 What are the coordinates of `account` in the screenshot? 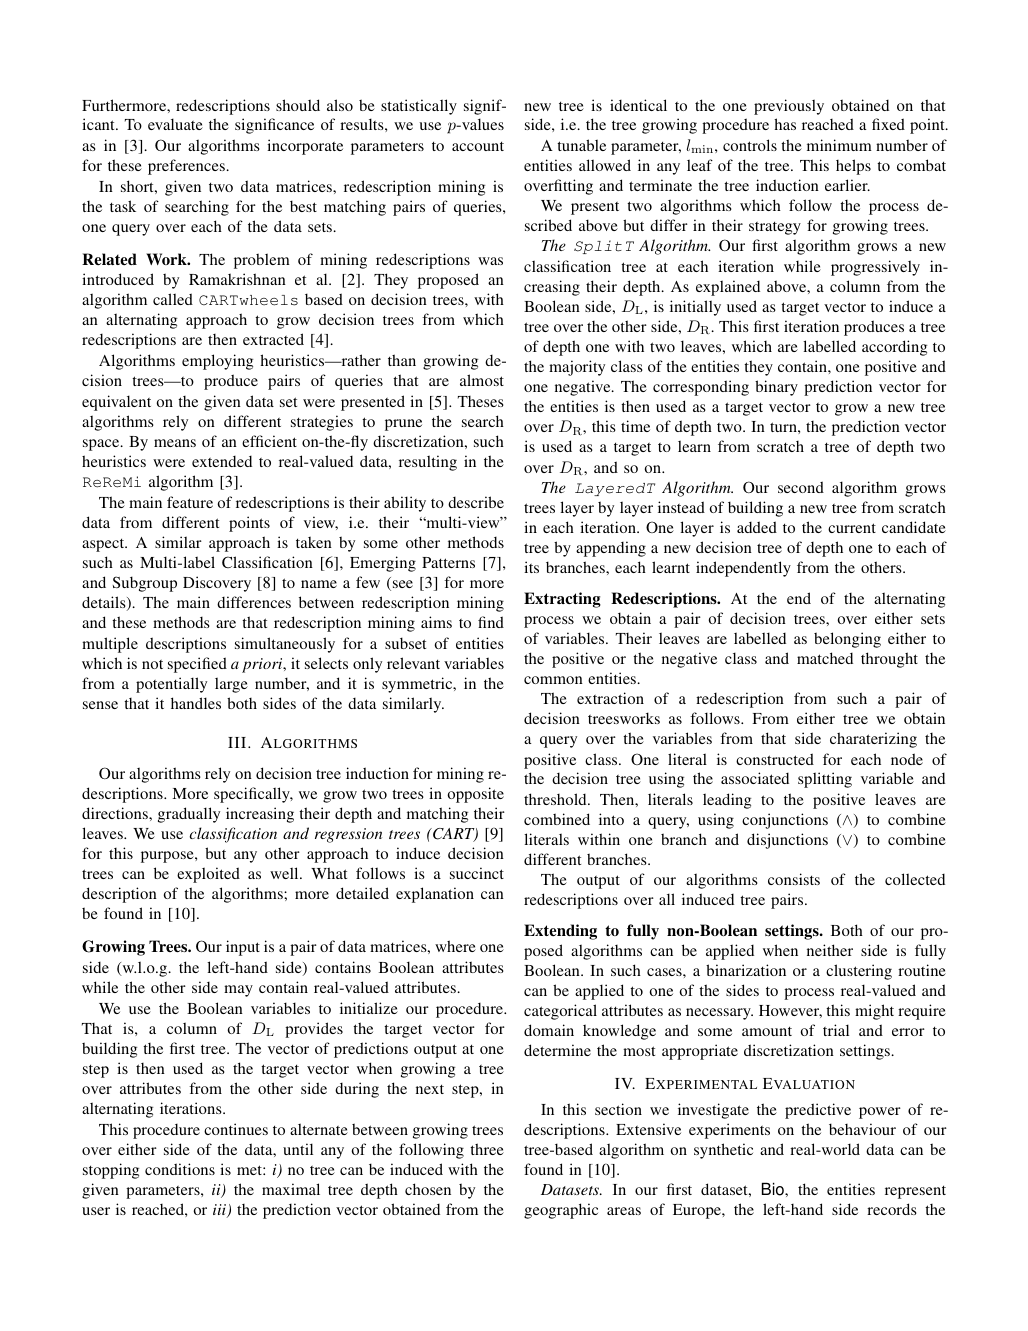 It's located at (478, 146).
